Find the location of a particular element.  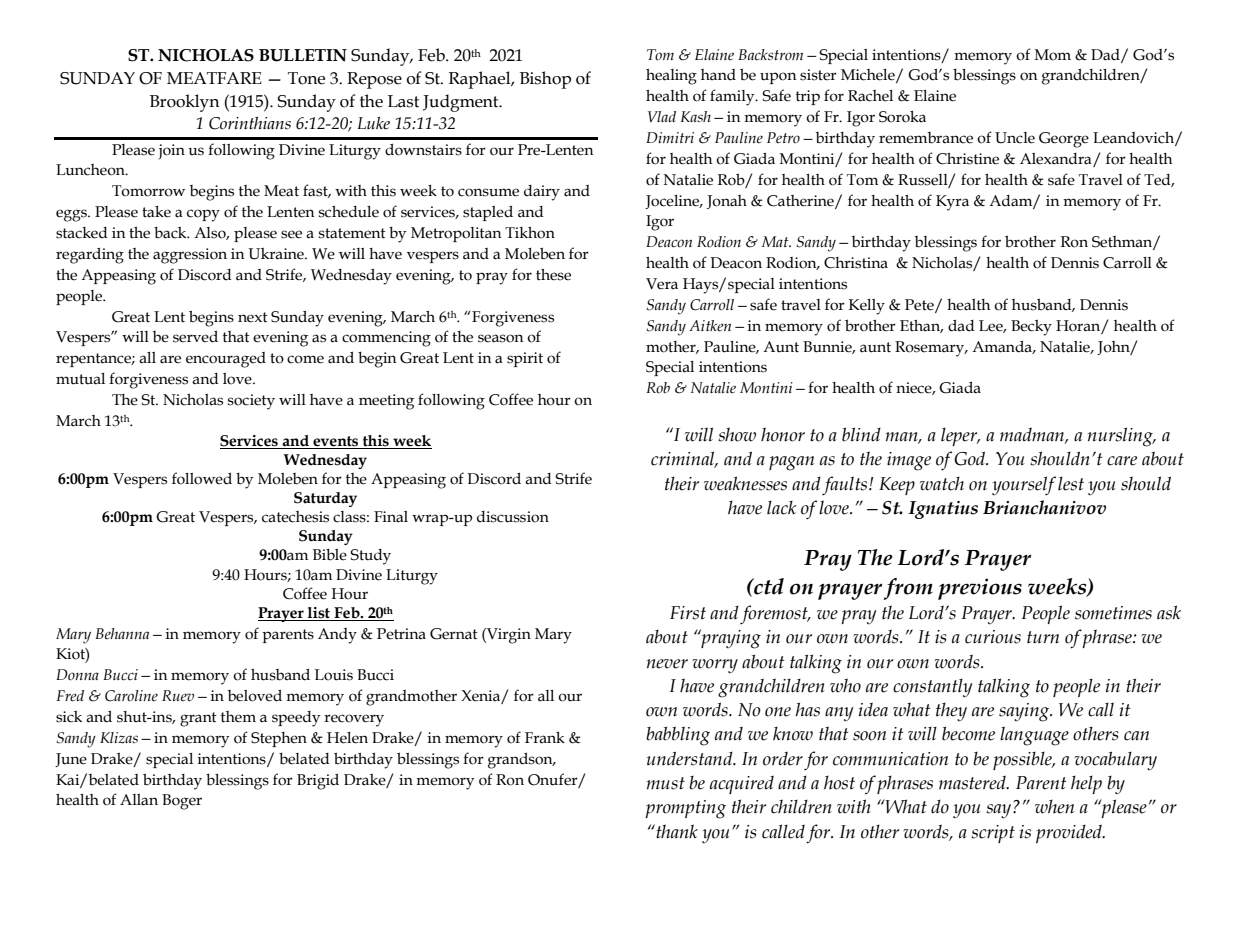

Allan is located at coordinates (139, 800).
